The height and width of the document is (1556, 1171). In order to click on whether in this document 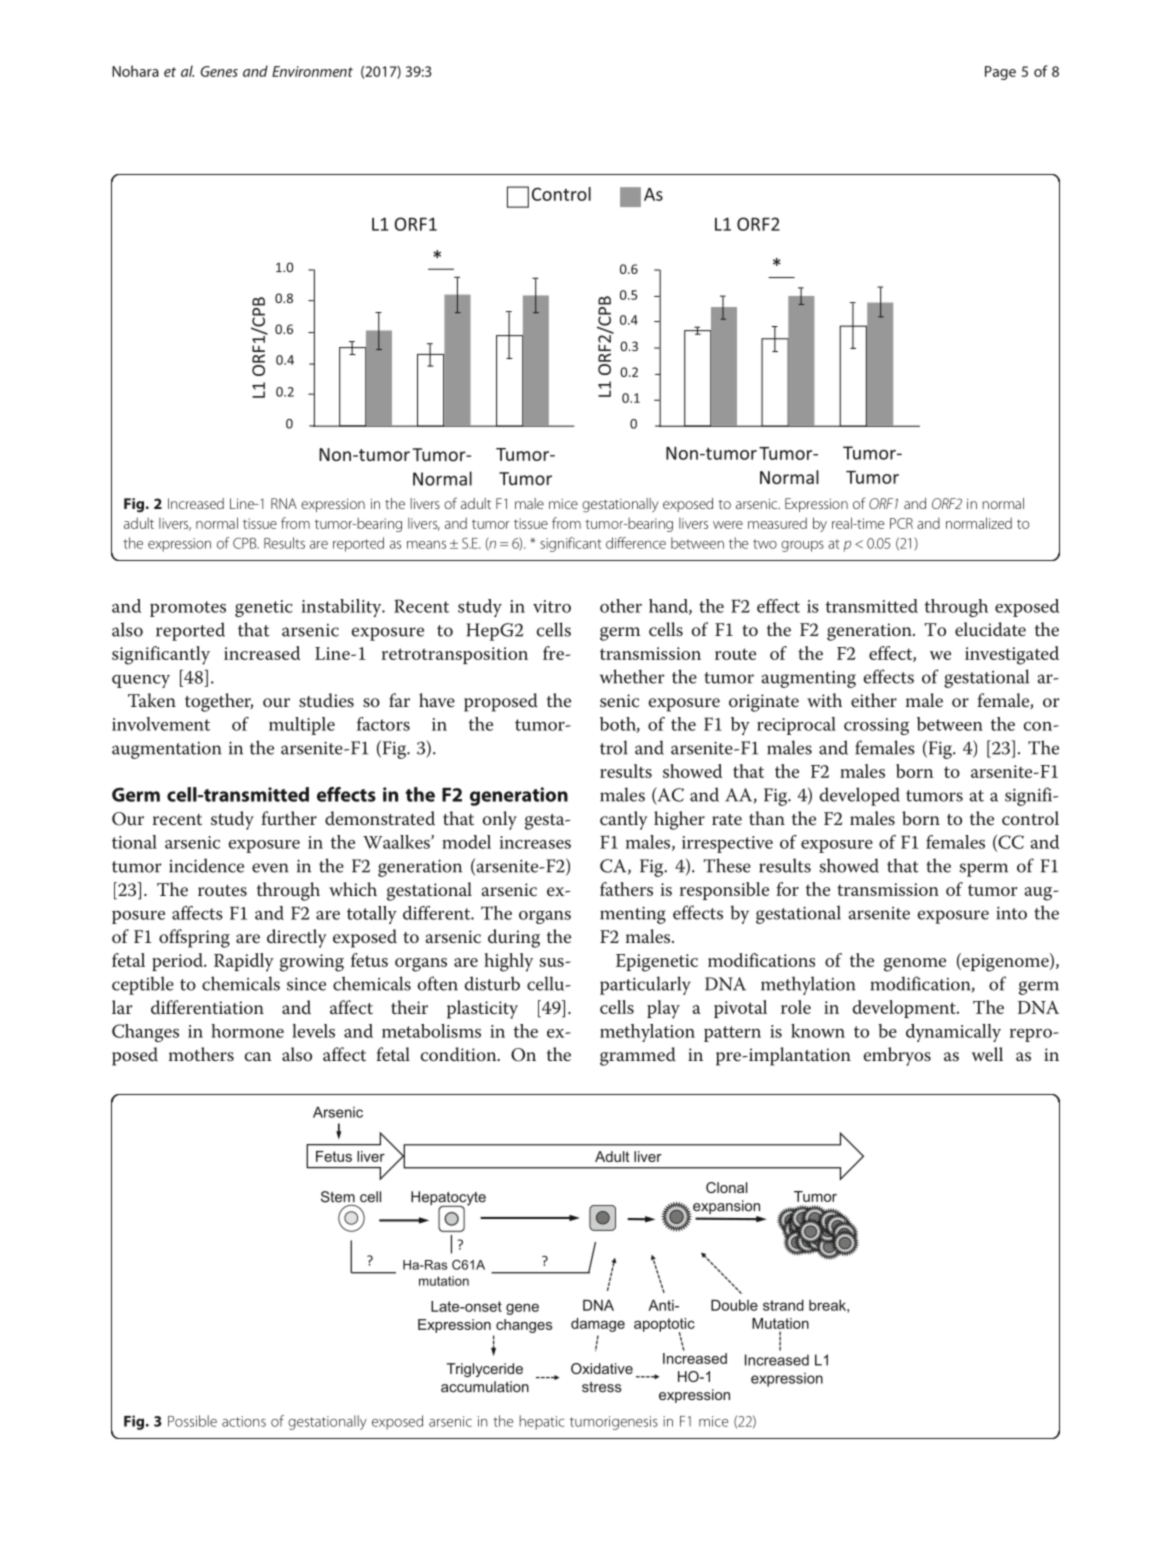, I will do `click(632, 676)`.
